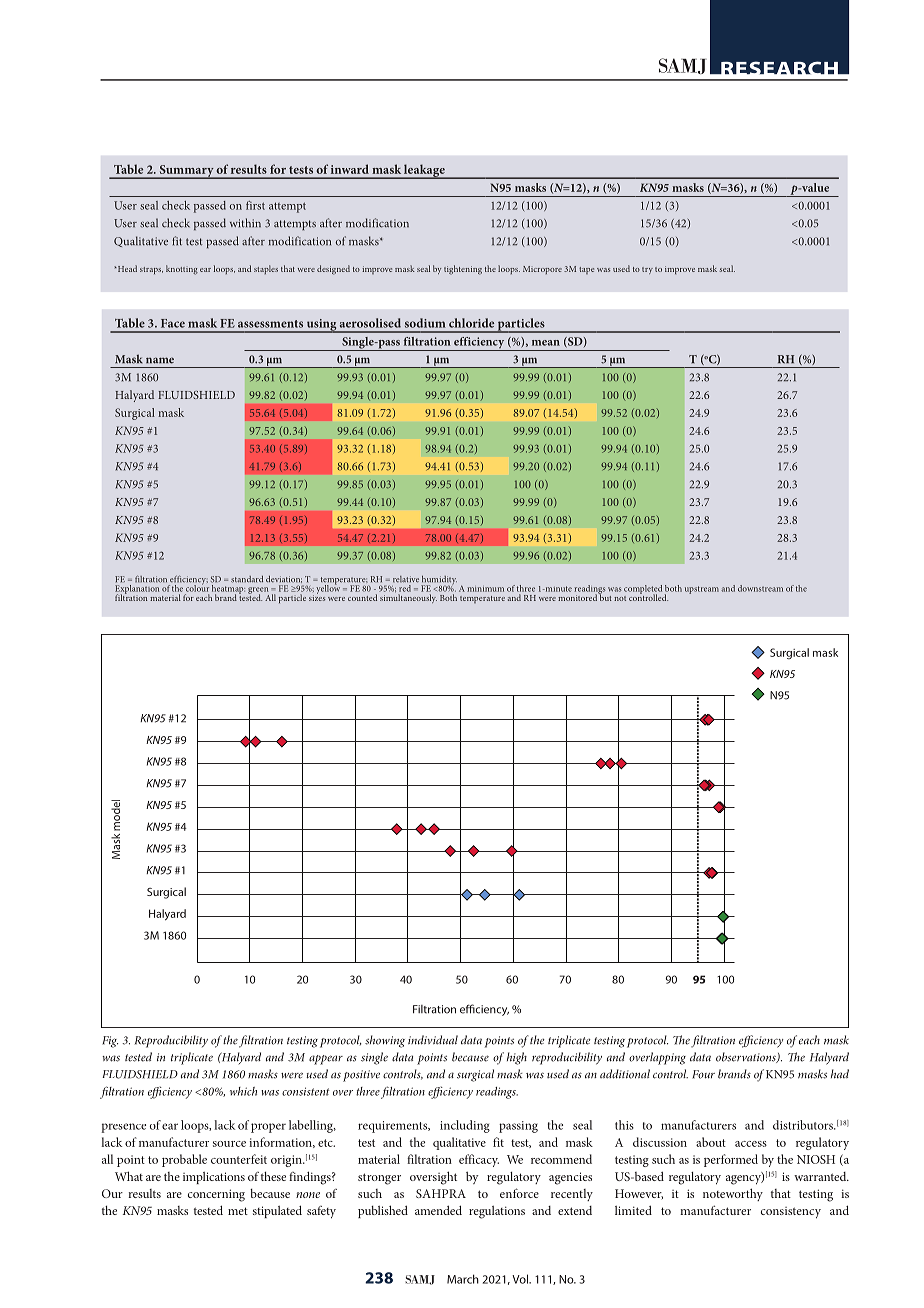  I want to click on Summary, so click(186, 172).
